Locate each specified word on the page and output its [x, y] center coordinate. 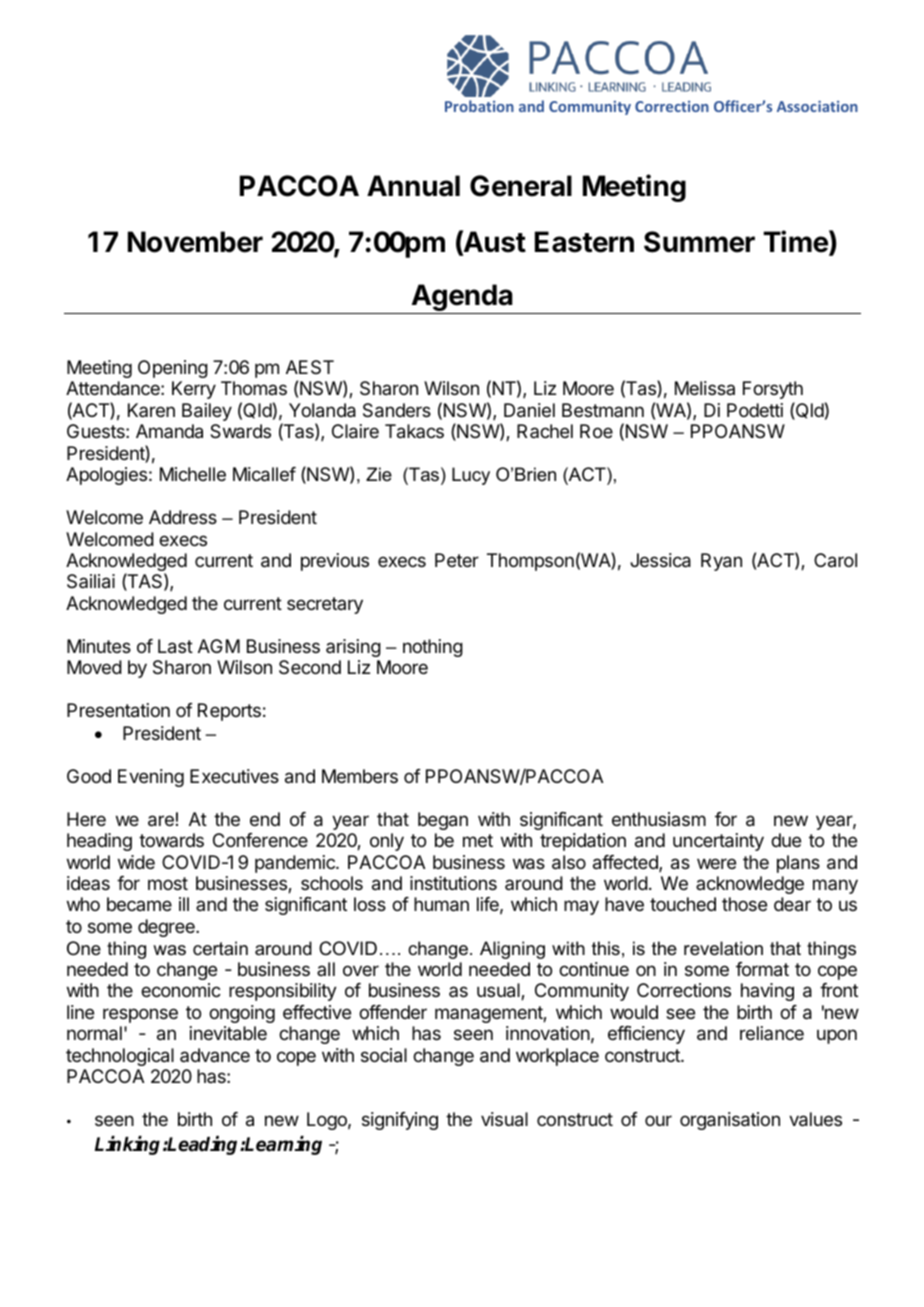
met [478, 840]
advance [215, 1055]
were [716, 863]
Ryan [721, 562]
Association [817, 106]
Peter [457, 560]
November [195, 242]
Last [175, 646]
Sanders [397, 410]
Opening [173, 369]
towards [171, 840]
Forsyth [773, 390]
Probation [479, 106]
